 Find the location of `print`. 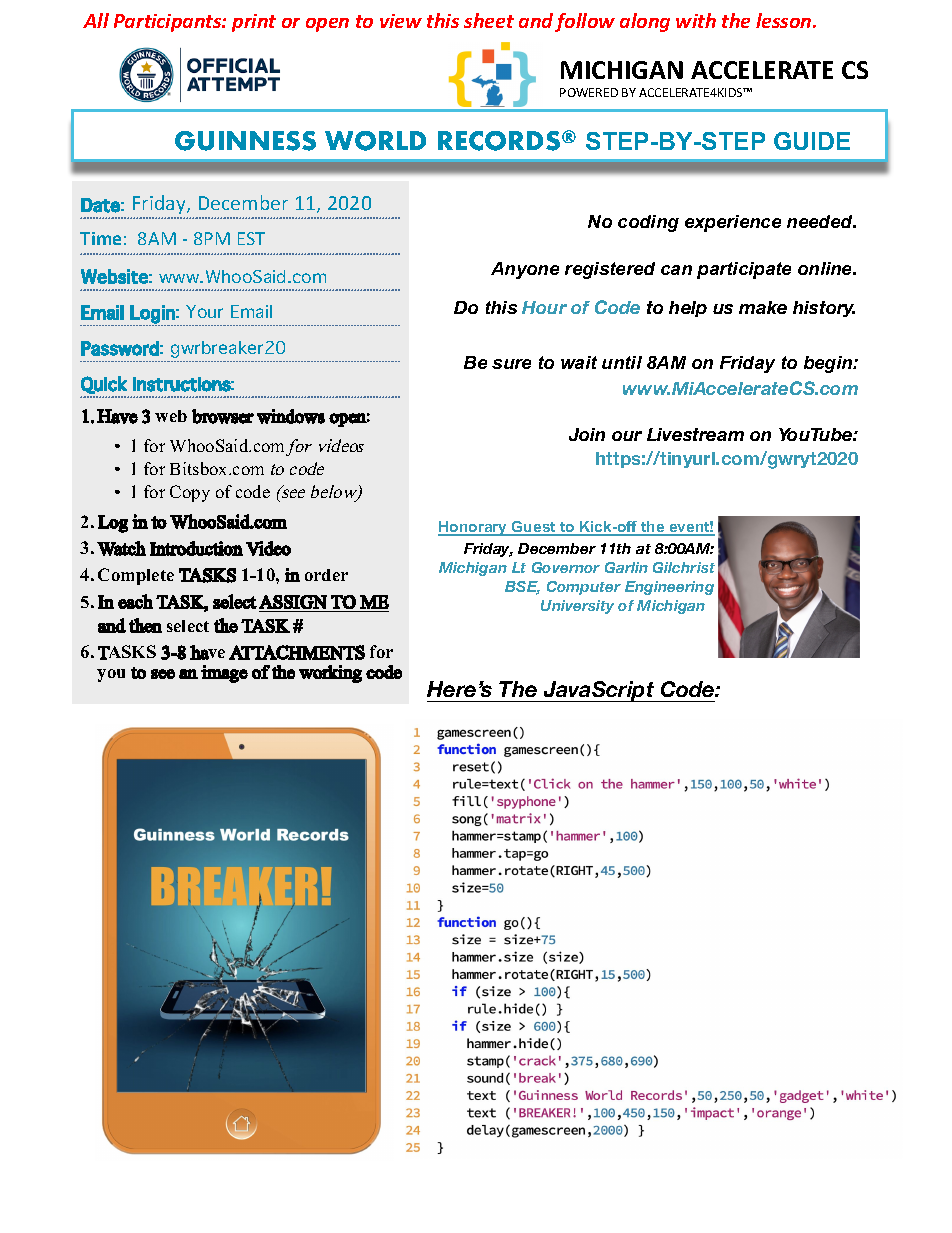

print is located at coordinates (254, 23).
